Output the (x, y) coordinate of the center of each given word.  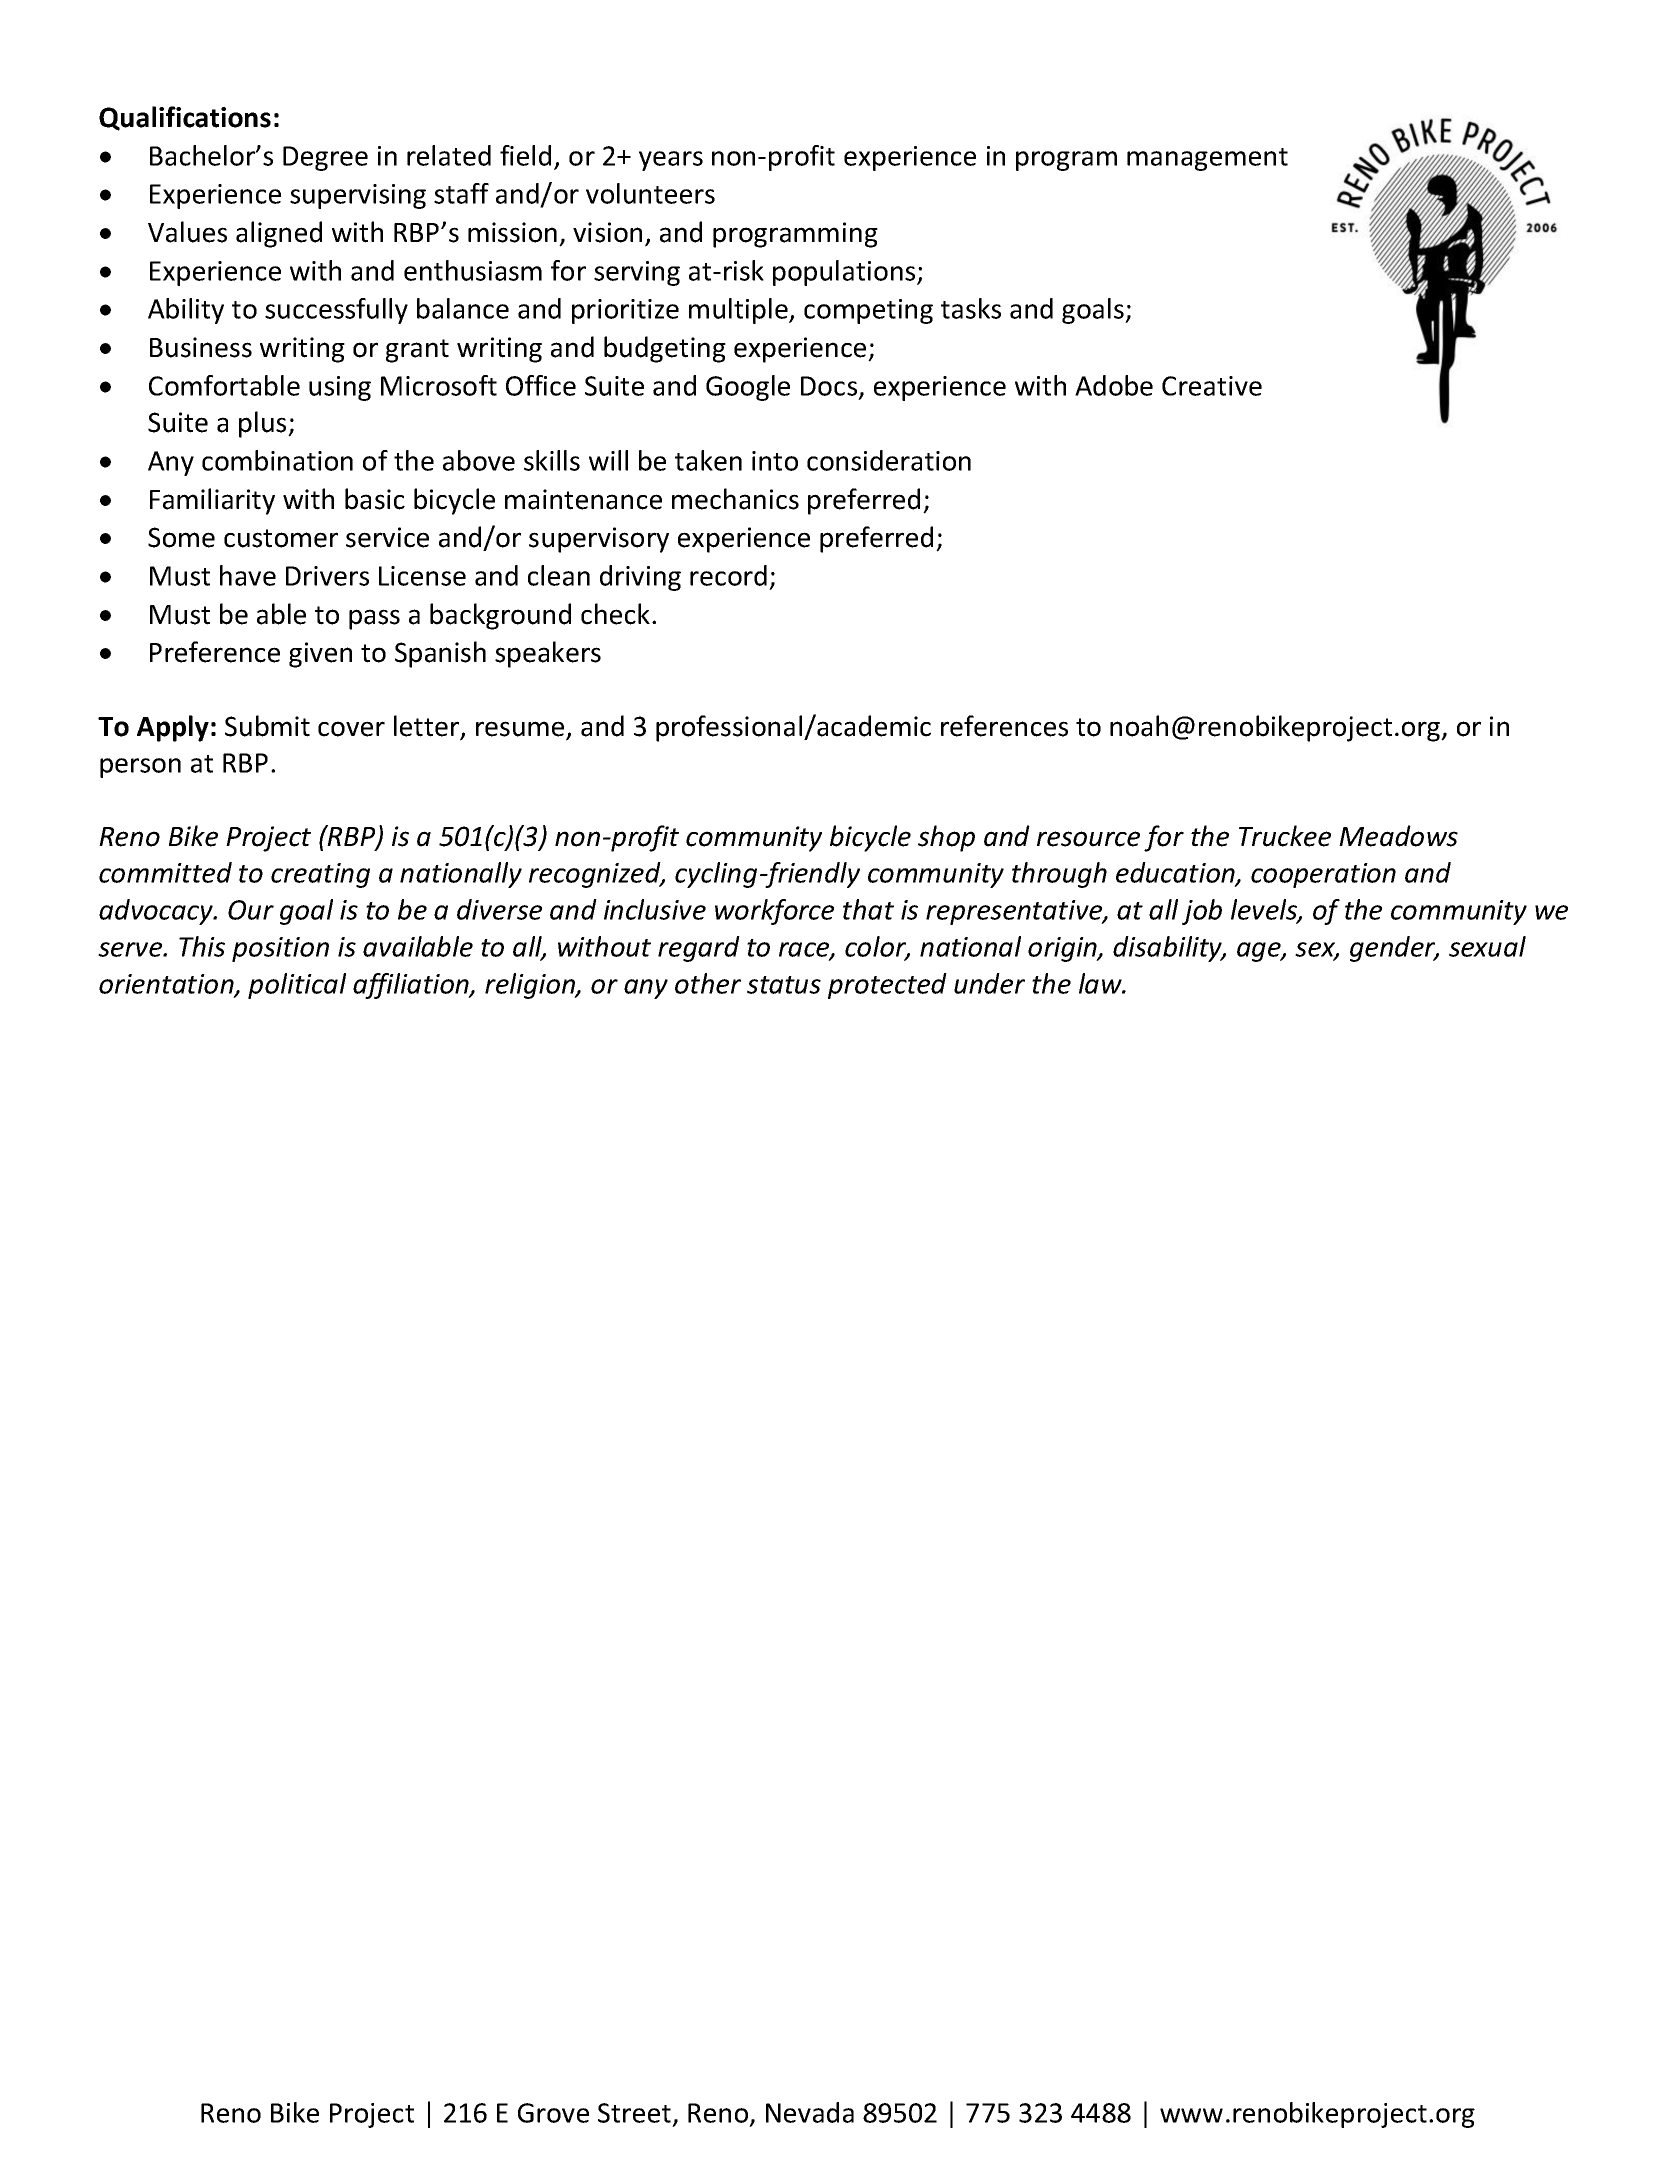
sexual (1487, 946)
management (1207, 159)
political (297, 986)
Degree (325, 158)
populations (845, 273)
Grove (553, 2113)
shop (946, 838)
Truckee (1285, 836)
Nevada (810, 2112)
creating (320, 875)
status (784, 985)
